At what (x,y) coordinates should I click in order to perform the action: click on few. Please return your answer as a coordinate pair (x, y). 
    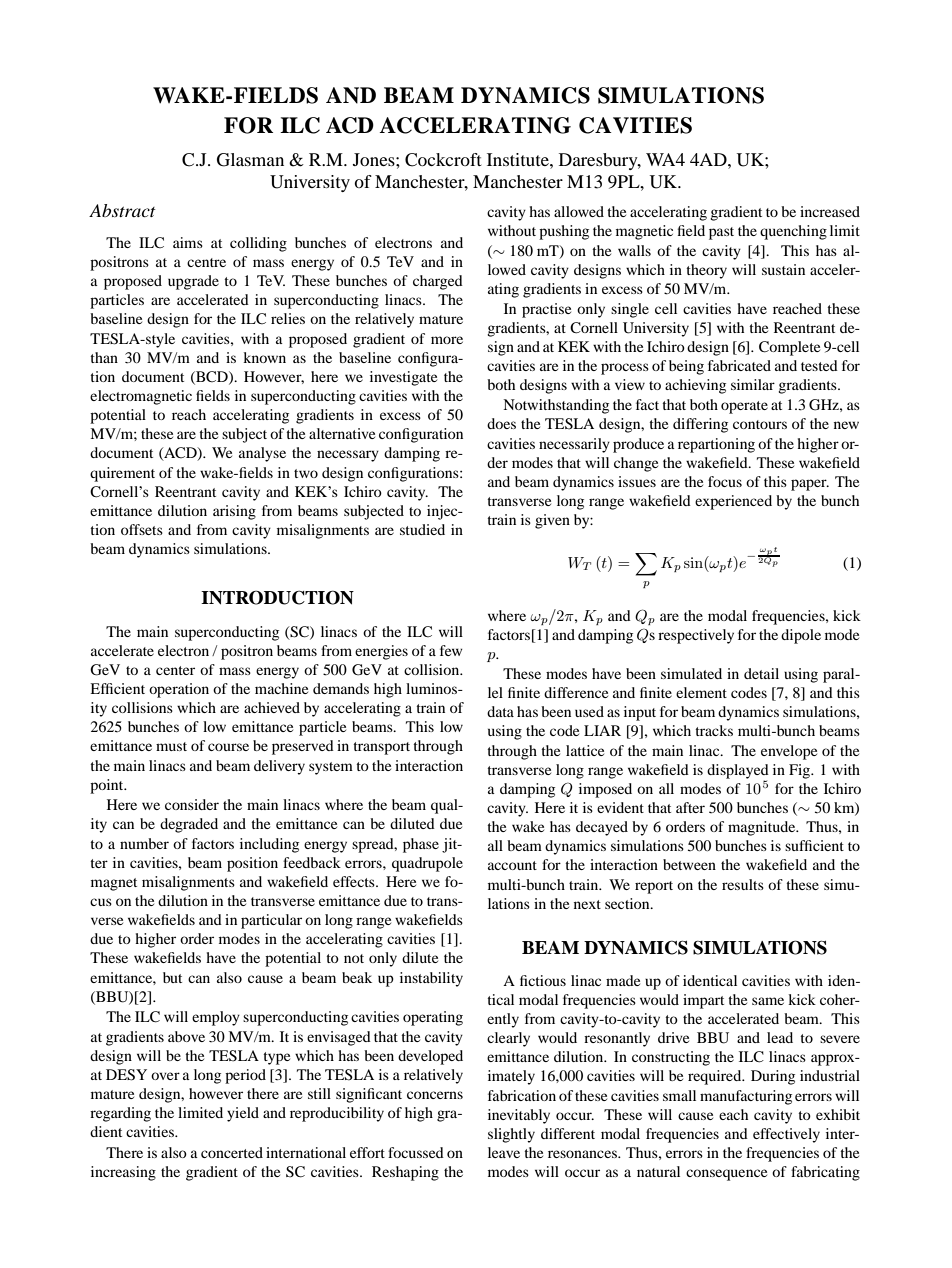
    Looking at the image, I should click on (451, 650).
